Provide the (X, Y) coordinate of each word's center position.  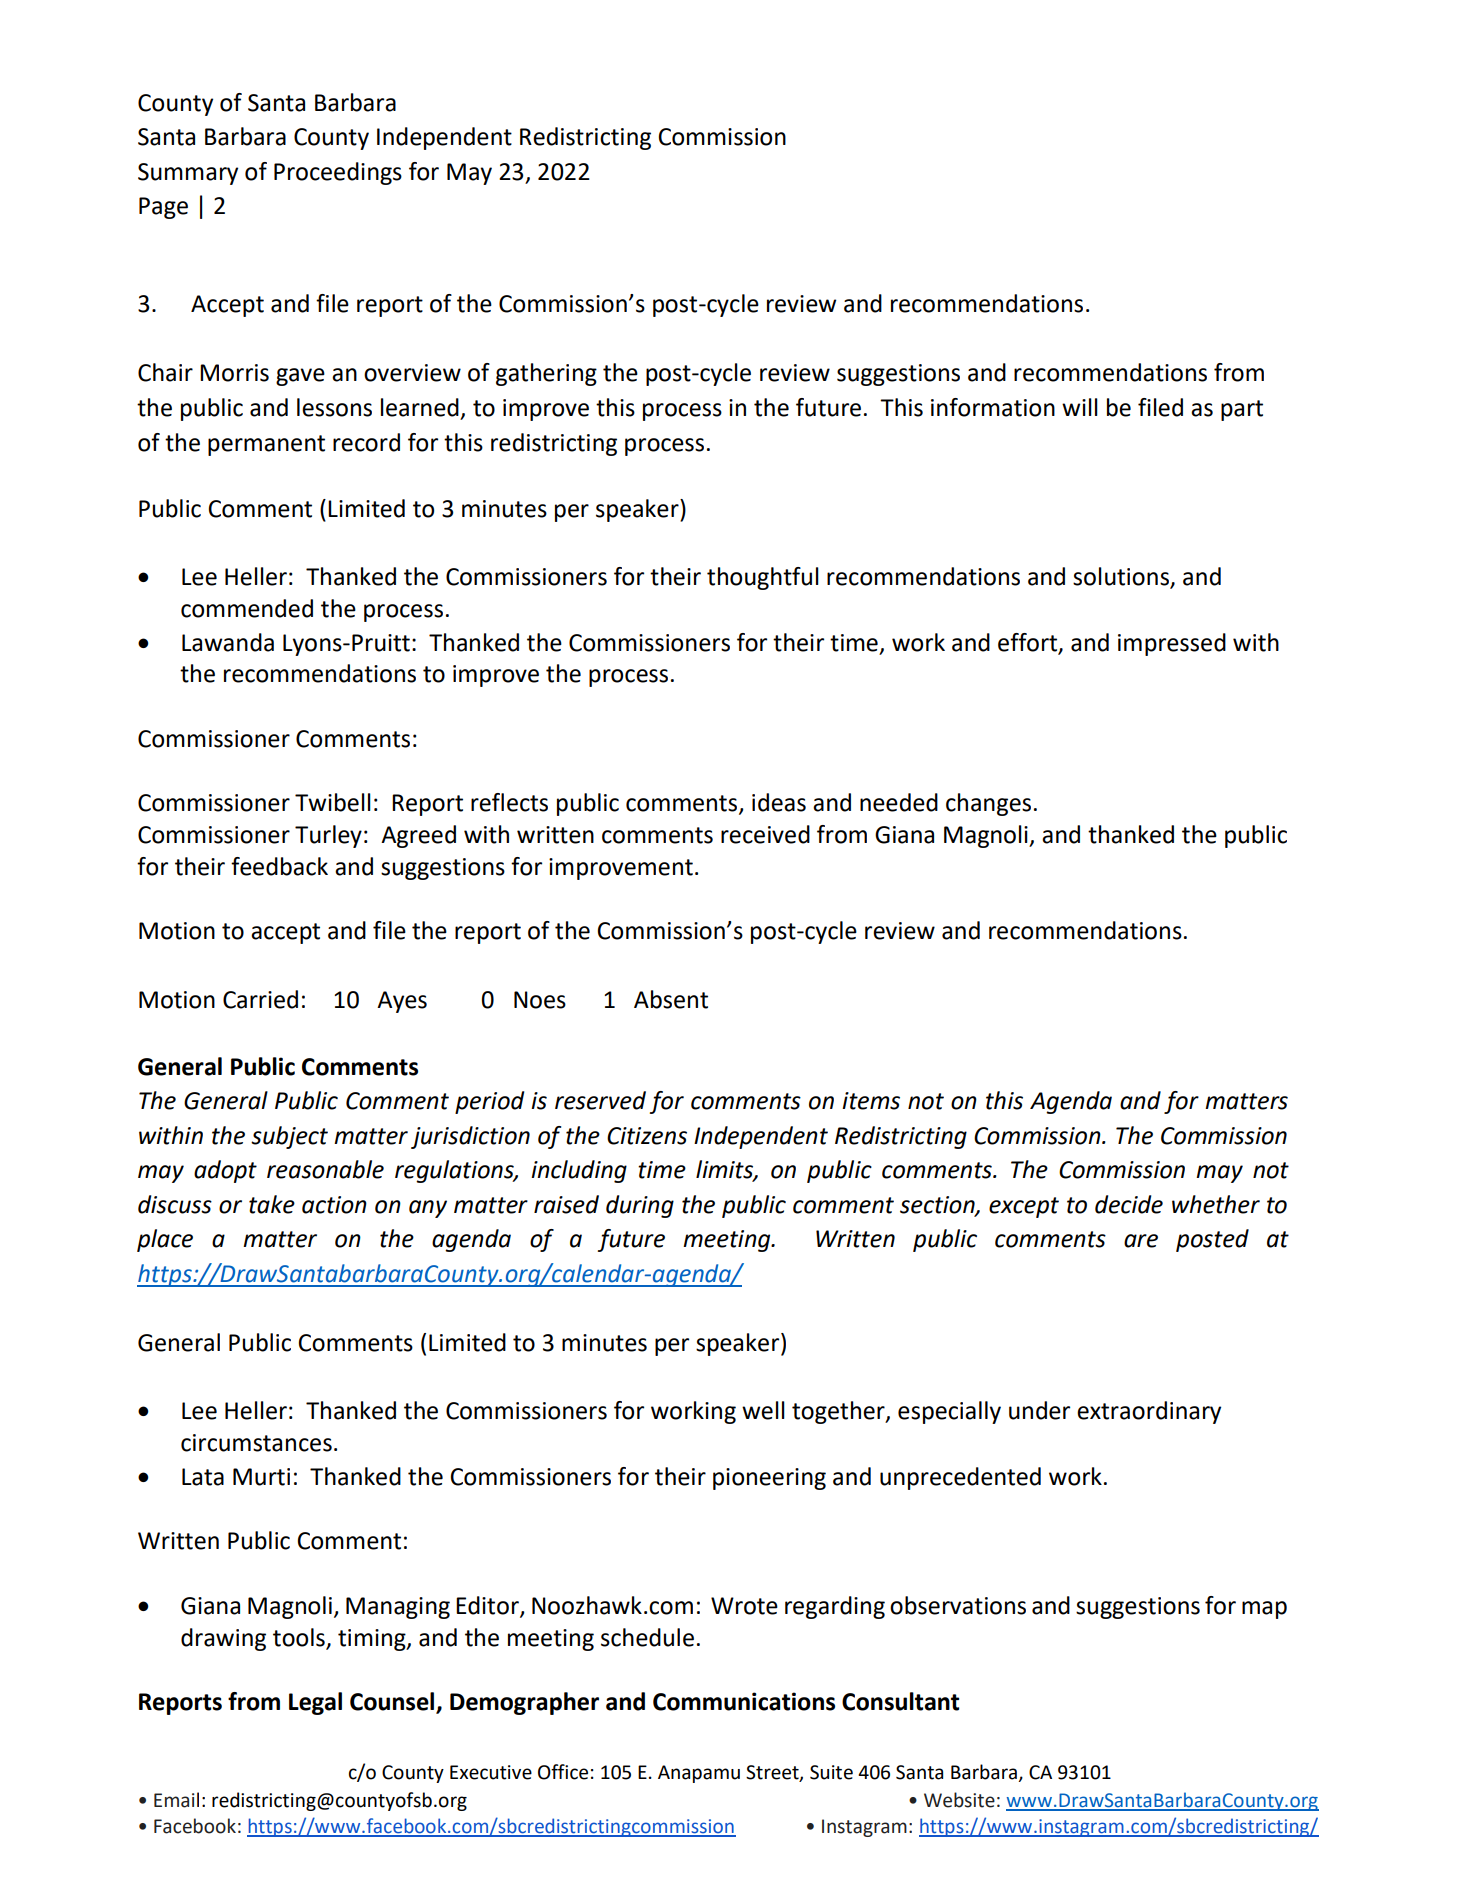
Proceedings (338, 173)
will (1080, 407)
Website (959, 1800)
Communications (744, 1701)
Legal (315, 1703)
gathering (546, 374)
